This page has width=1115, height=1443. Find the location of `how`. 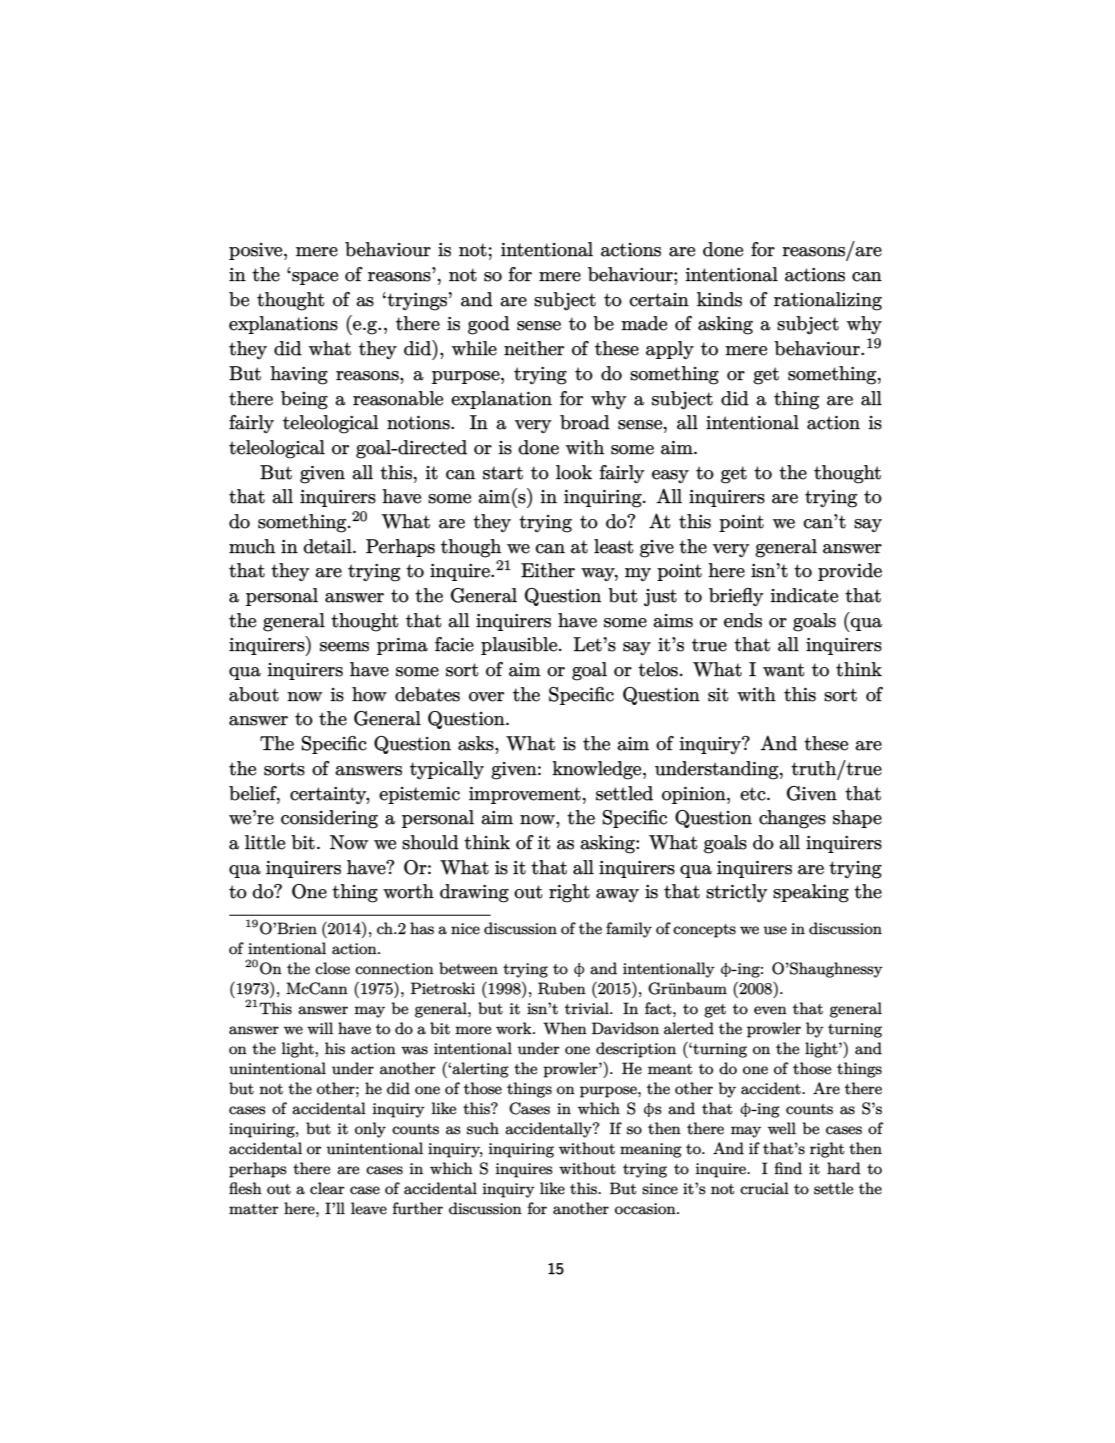

how is located at coordinates (369, 694).
